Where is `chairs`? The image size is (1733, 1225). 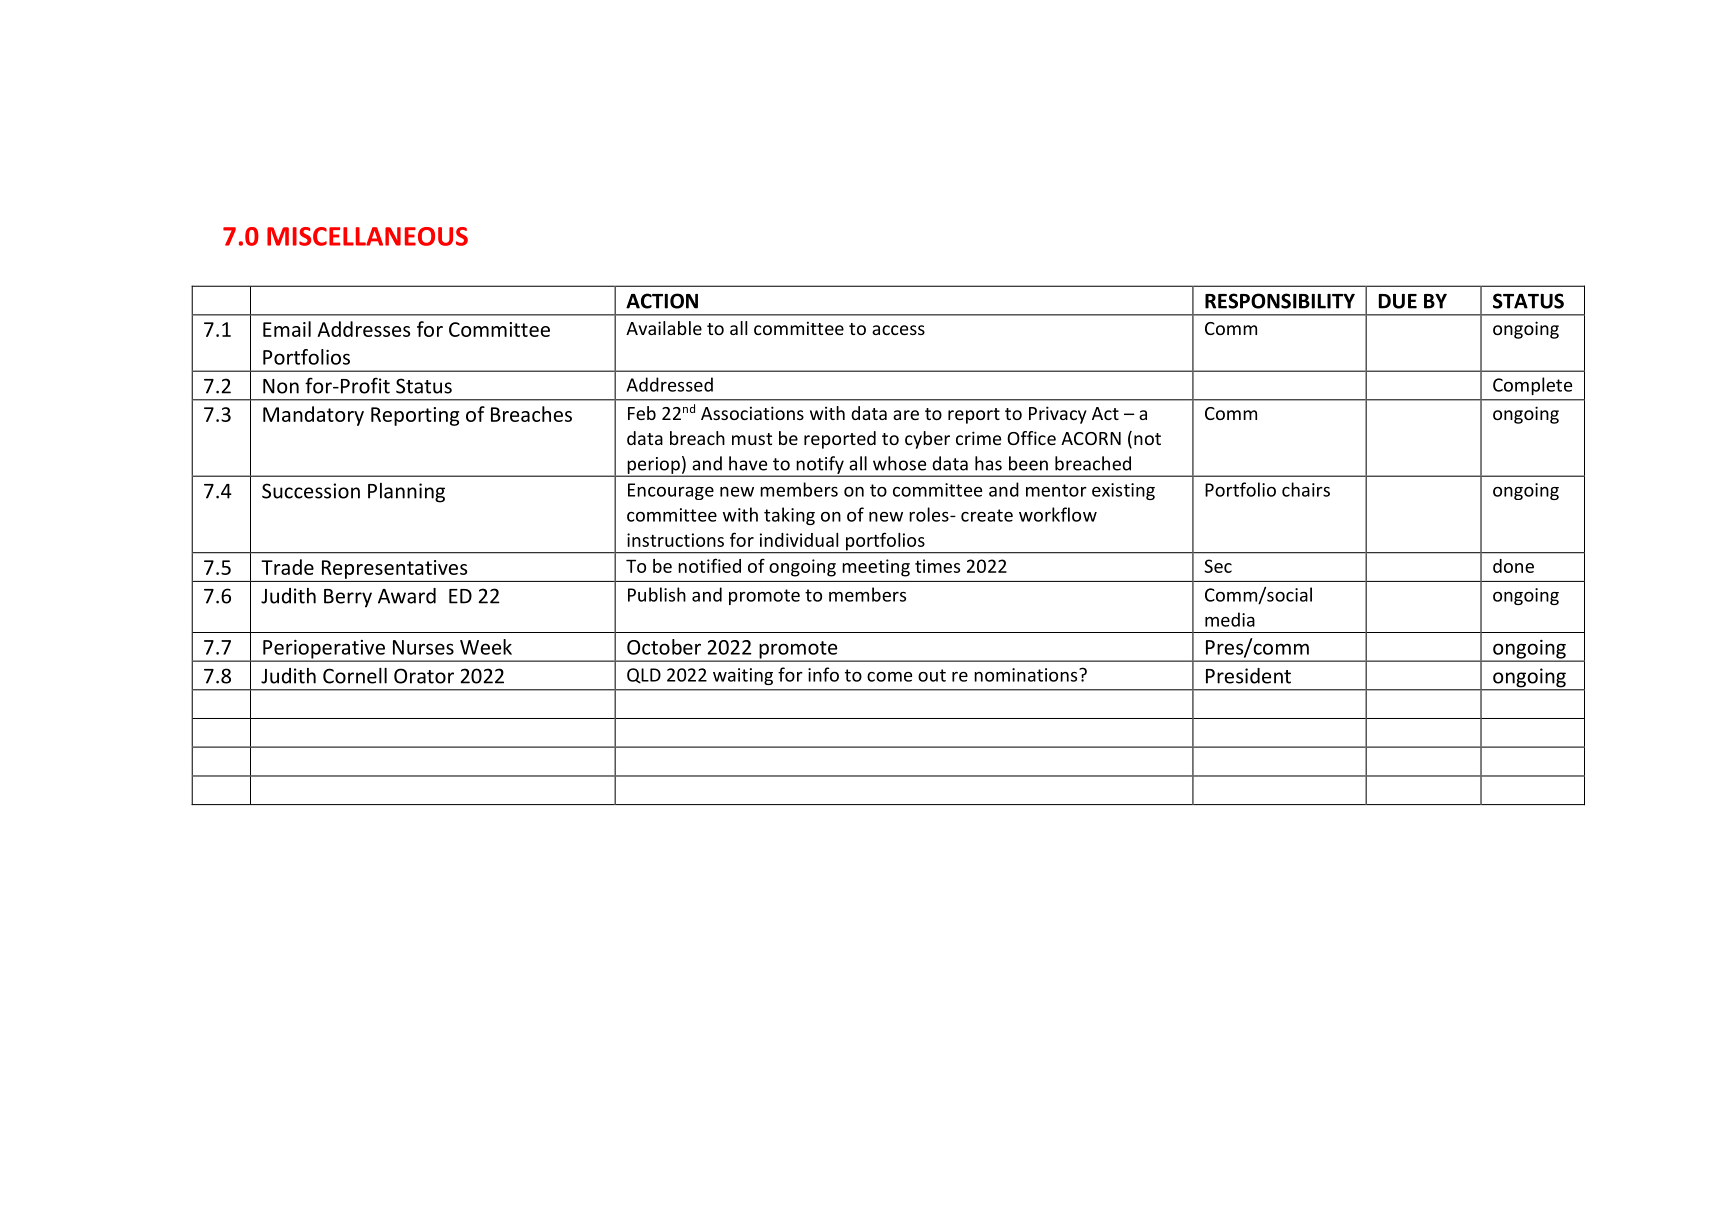
chairs is located at coordinates (1306, 489).
